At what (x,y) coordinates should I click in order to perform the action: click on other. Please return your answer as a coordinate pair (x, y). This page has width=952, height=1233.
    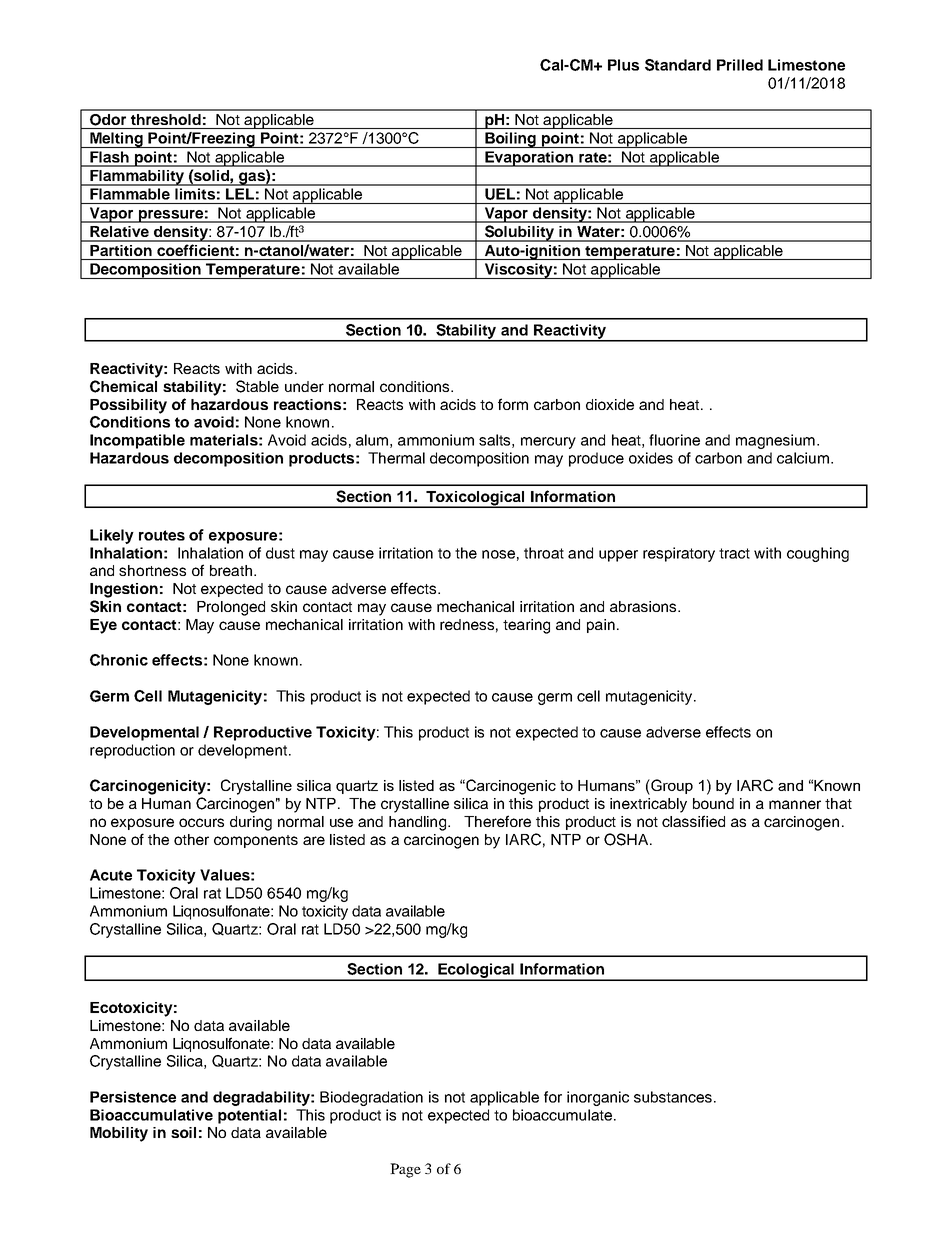
    Looking at the image, I should click on (191, 839).
